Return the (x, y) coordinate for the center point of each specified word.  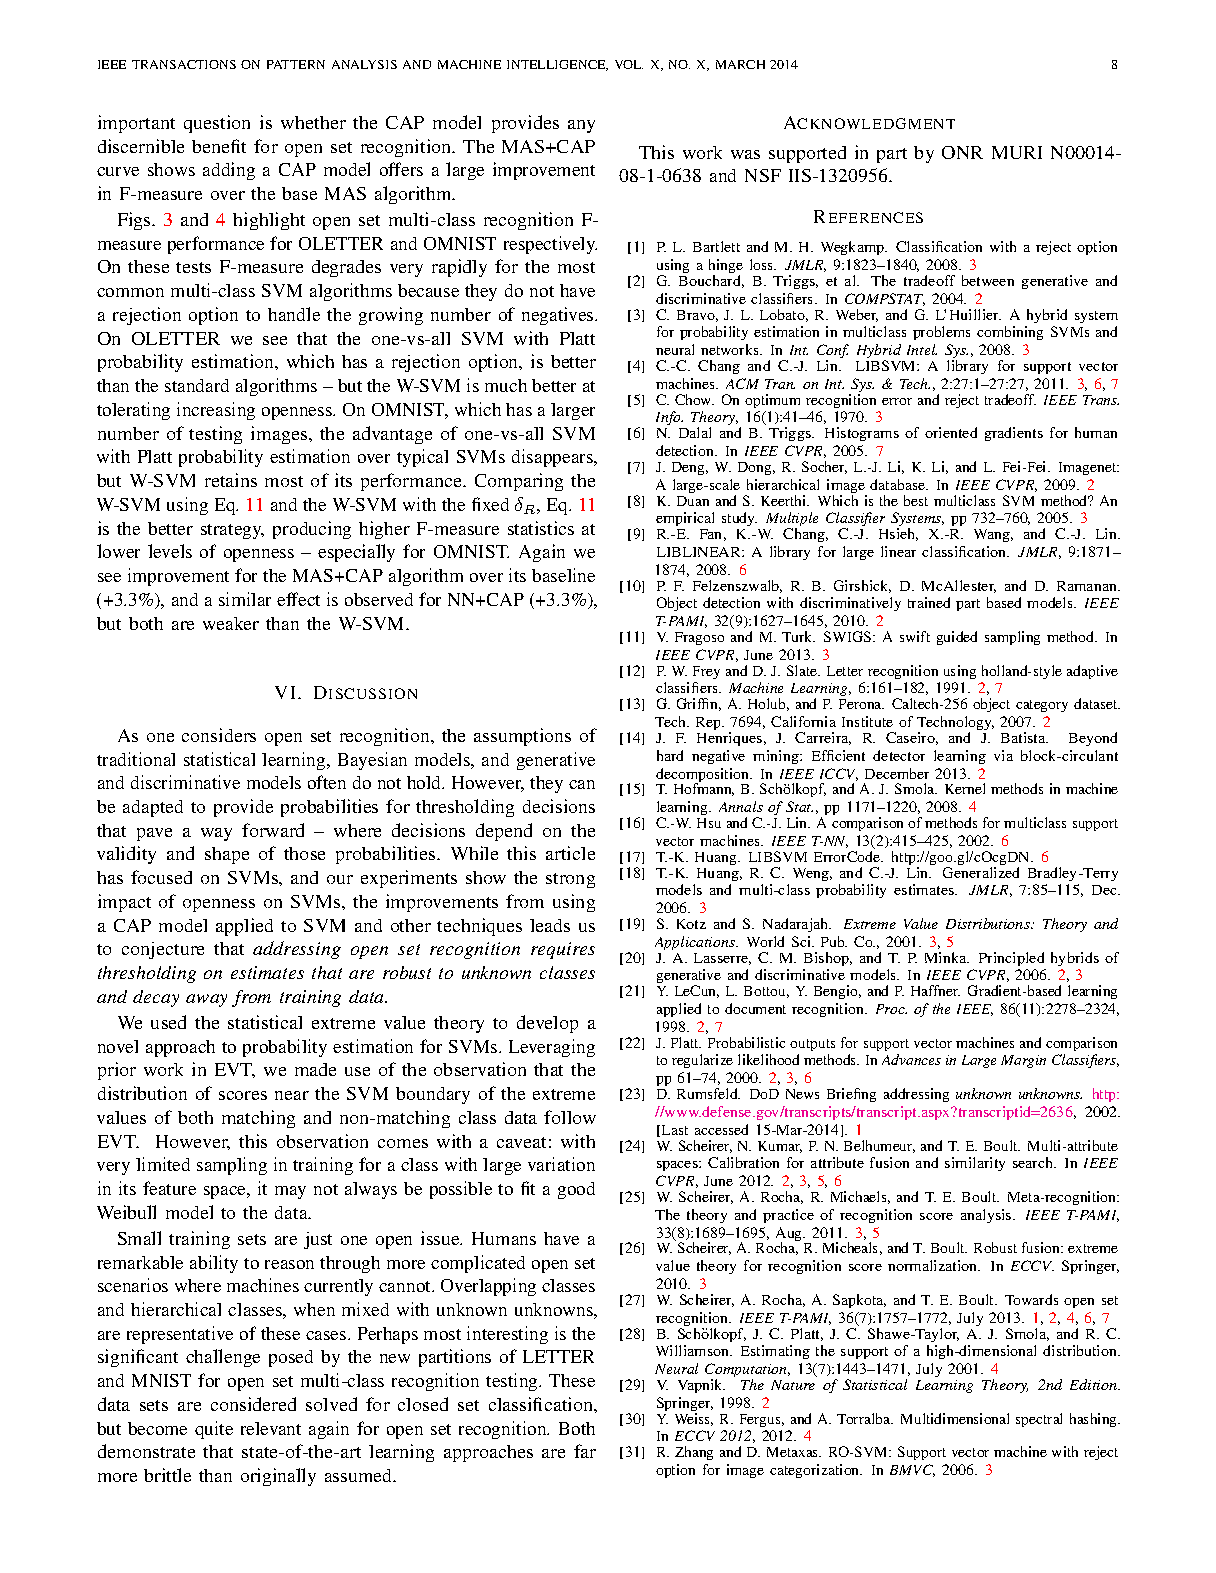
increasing (216, 411)
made (315, 1069)
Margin (1023, 1061)
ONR (962, 152)
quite (214, 1430)
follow (570, 1117)
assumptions (522, 737)
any (581, 126)
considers (219, 735)
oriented (951, 432)
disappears (553, 458)
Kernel (965, 788)
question (217, 124)
